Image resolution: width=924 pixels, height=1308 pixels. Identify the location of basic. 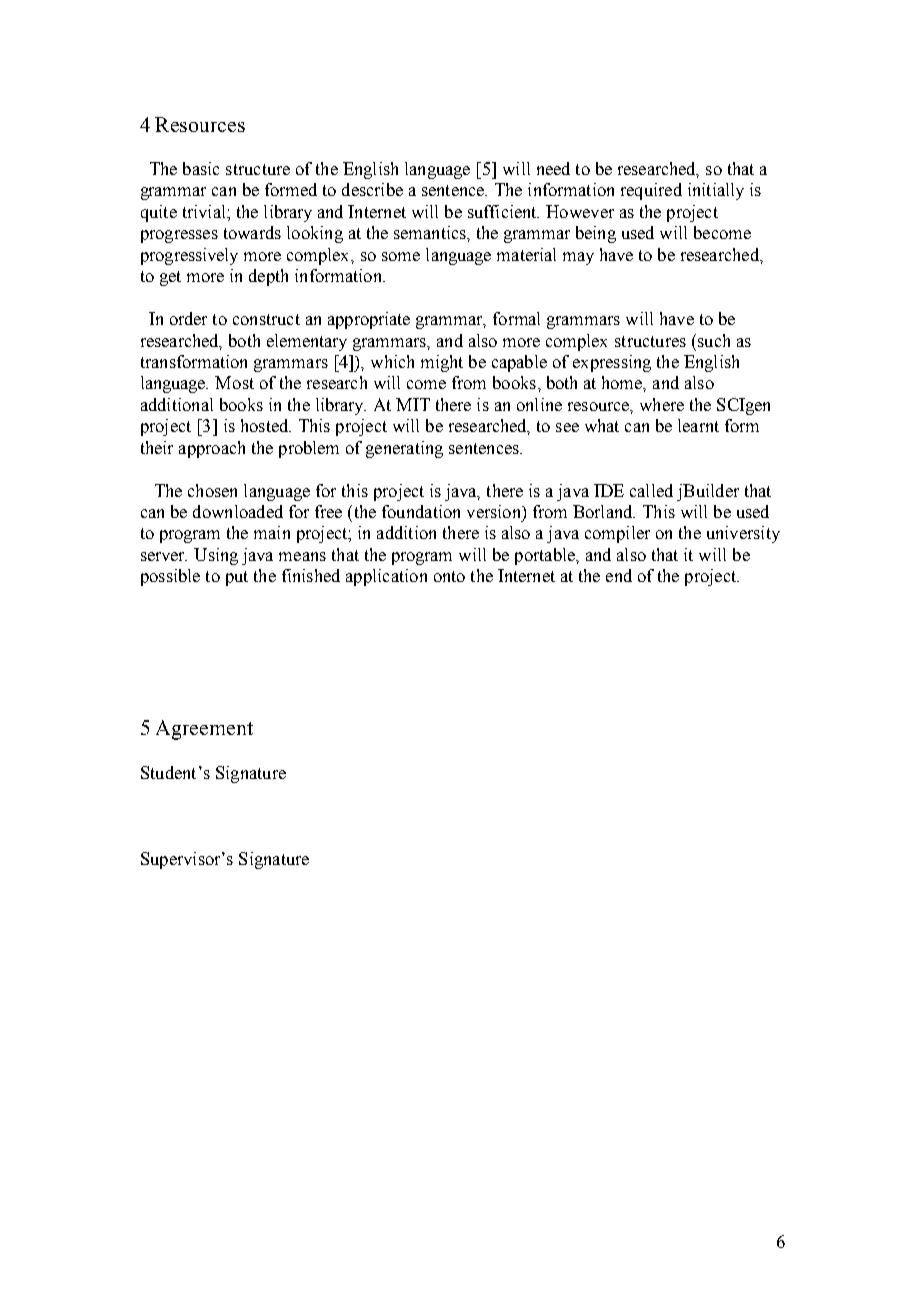
(201, 168).
